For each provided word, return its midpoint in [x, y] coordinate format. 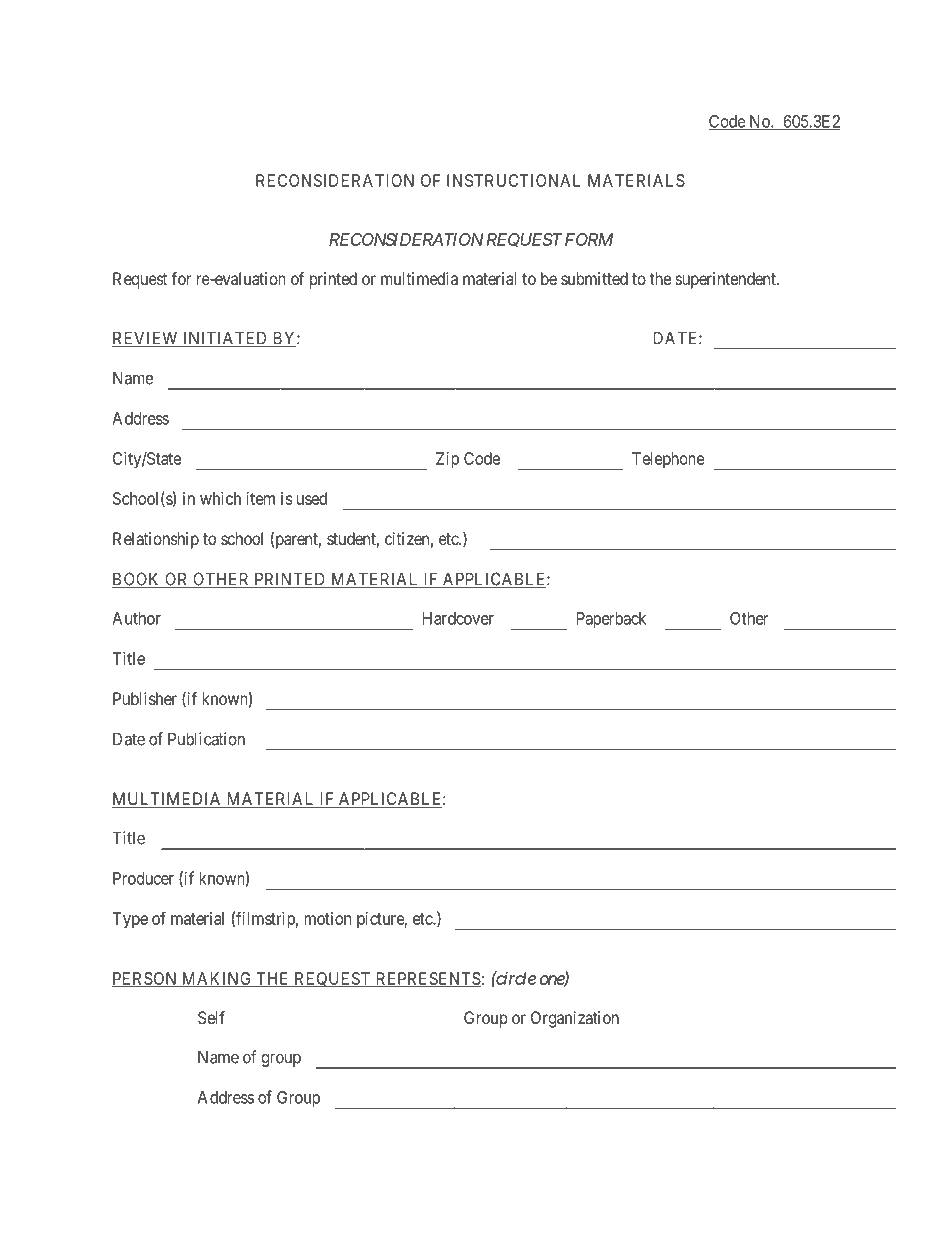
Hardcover [458, 618]
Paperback [611, 620]
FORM [589, 239]
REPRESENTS [427, 979]
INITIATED [225, 339]
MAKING [217, 979]
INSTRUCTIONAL [513, 180]
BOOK [137, 580]
